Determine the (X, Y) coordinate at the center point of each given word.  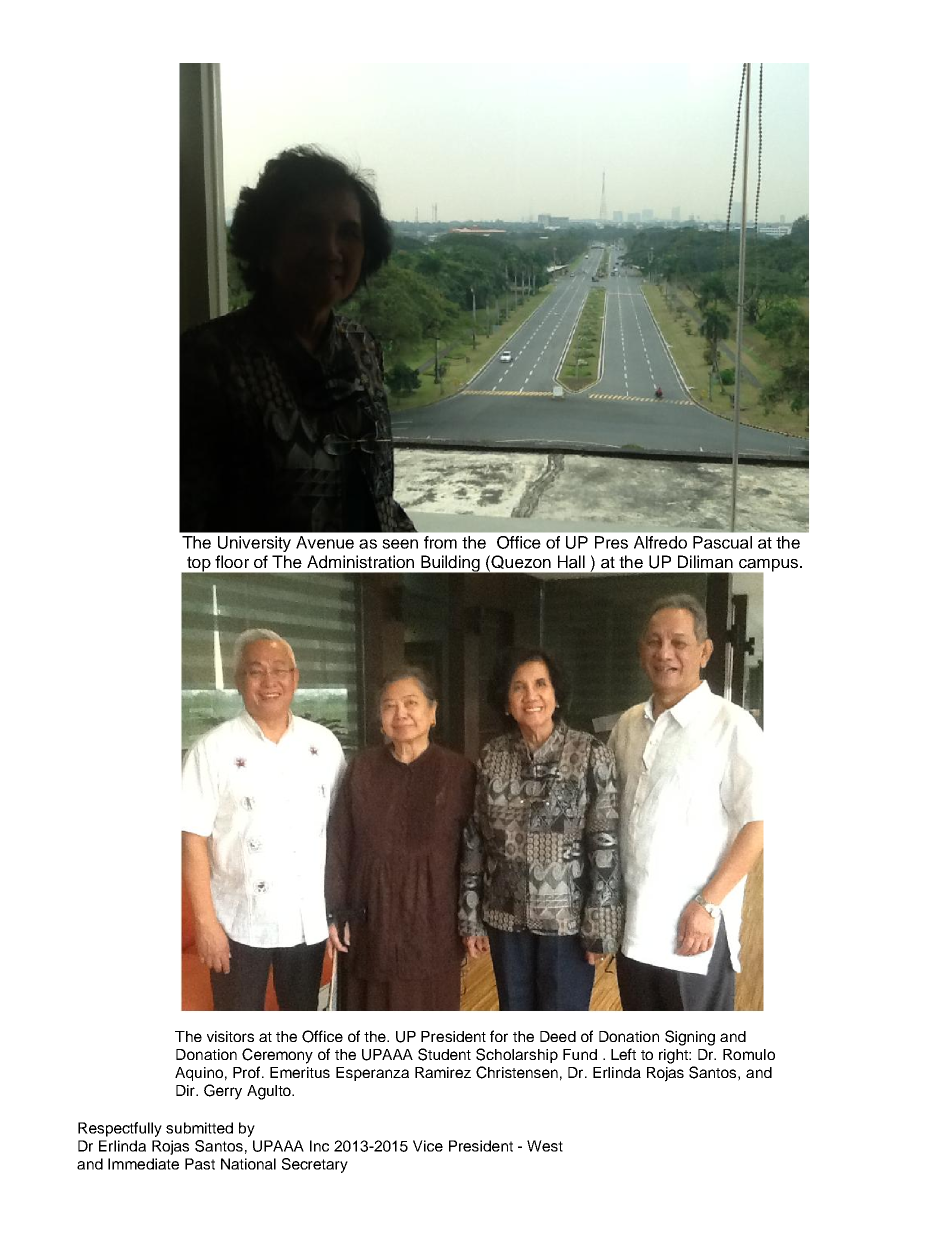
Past (200, 1164)
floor (232, 561)
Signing (690, 1038)
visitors (230, 1036)
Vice (428, 1146)
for (499, 1036)
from (440, 542)
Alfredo (660, 542)
